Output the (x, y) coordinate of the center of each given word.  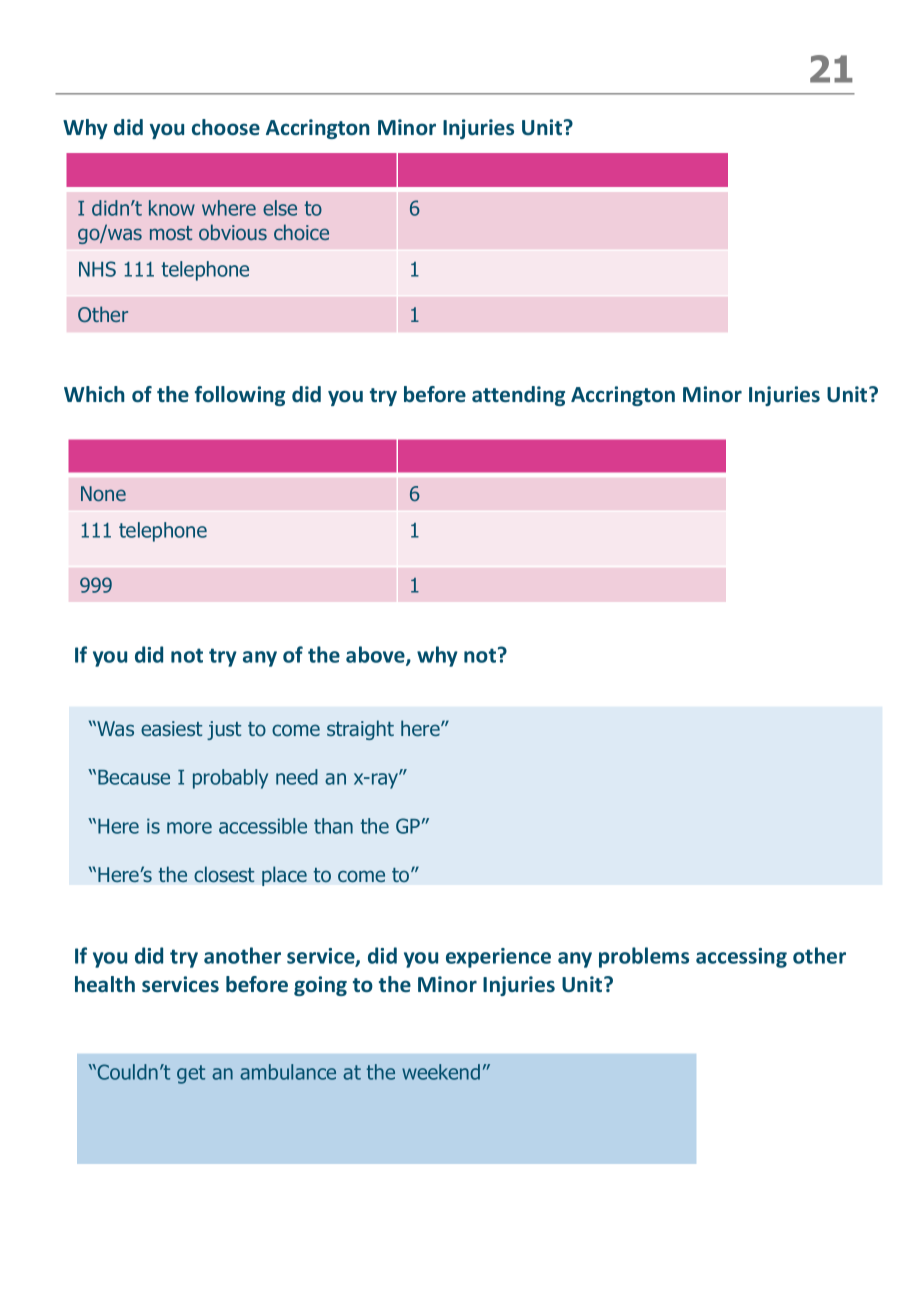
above (376, 655)
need (297, 777)
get (191, 1074)
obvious (233, 232)
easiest (171, 729)
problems (644, 957)
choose (226, 127)
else (280, 208)
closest (224, 874)
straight (360, 730)
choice (301, 232)
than (333, 826)
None (103, 493)
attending (518, 396)
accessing (741, 958)
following (240, 396)
